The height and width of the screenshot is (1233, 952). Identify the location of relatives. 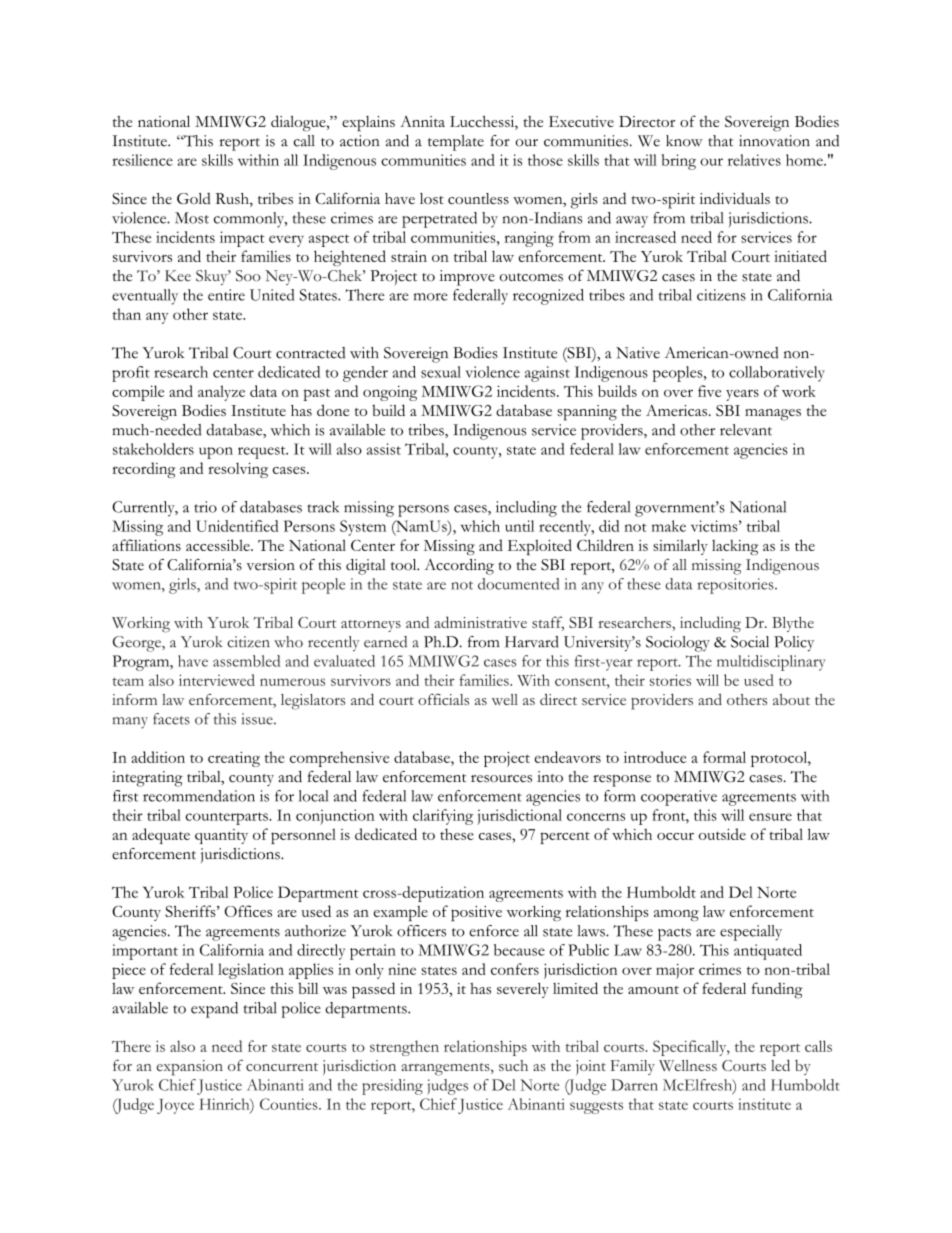
(754, 160).
